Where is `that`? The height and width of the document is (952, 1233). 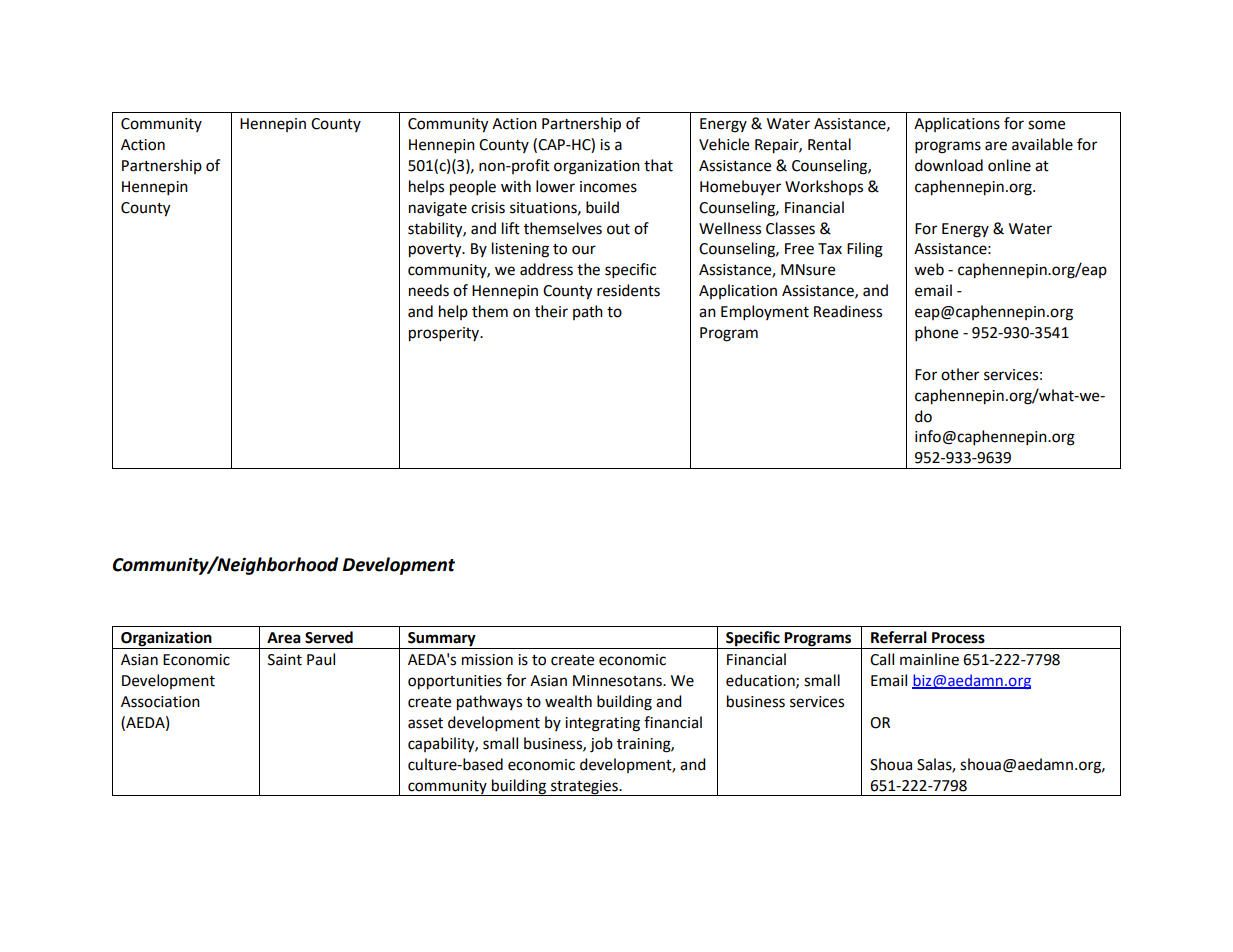
that is located at coordinates (658, 165).
